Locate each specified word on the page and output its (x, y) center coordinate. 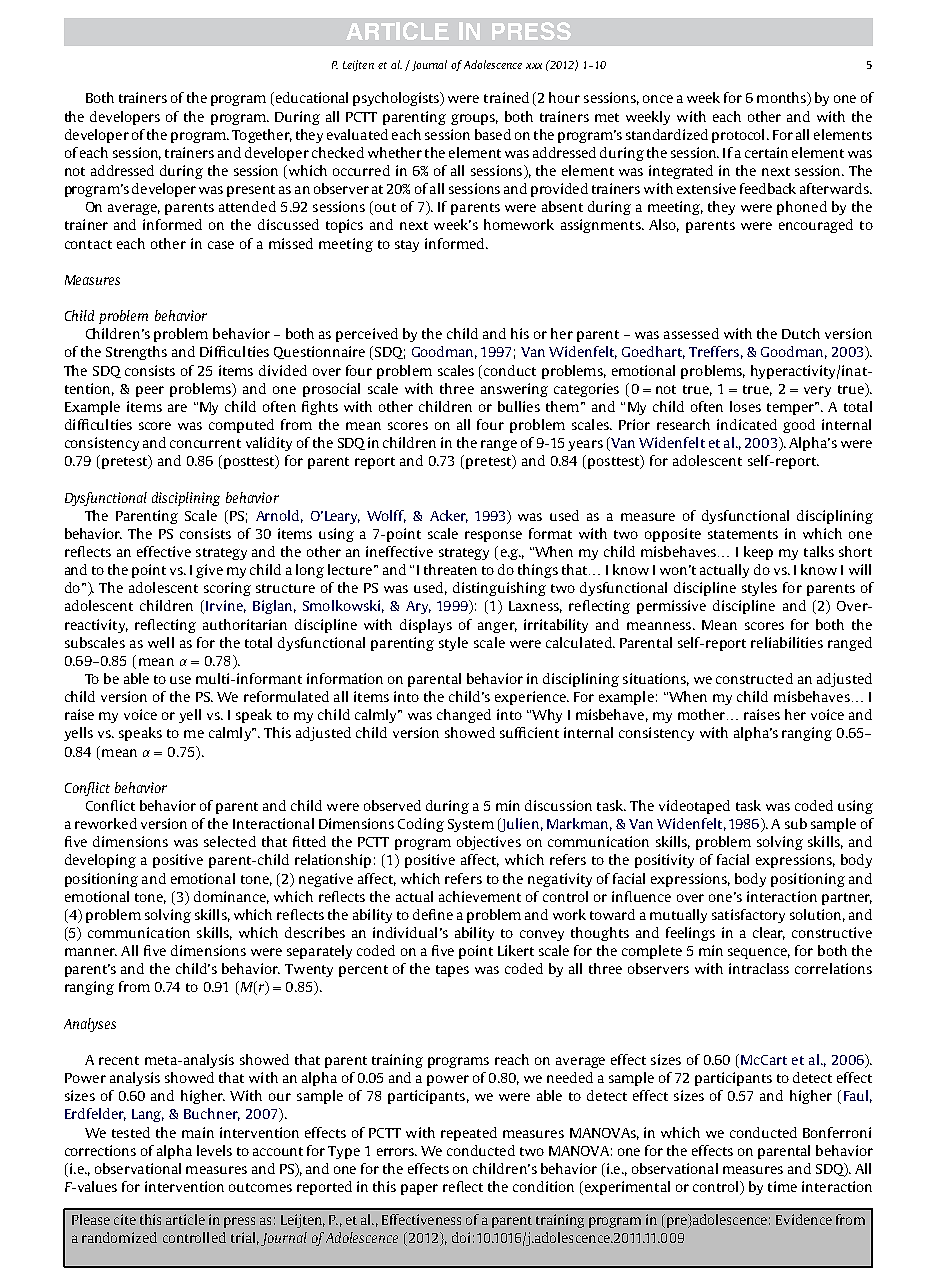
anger (497, 627)
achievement (480, 896)
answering (514, 390)
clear (769, 933)
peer (150, 391)
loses (745, 406)
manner (91, 952)
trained (506, 97)
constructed (754, 678)
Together (262, 136)
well (161, 642)
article (185, 1219)
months (782, 99)
